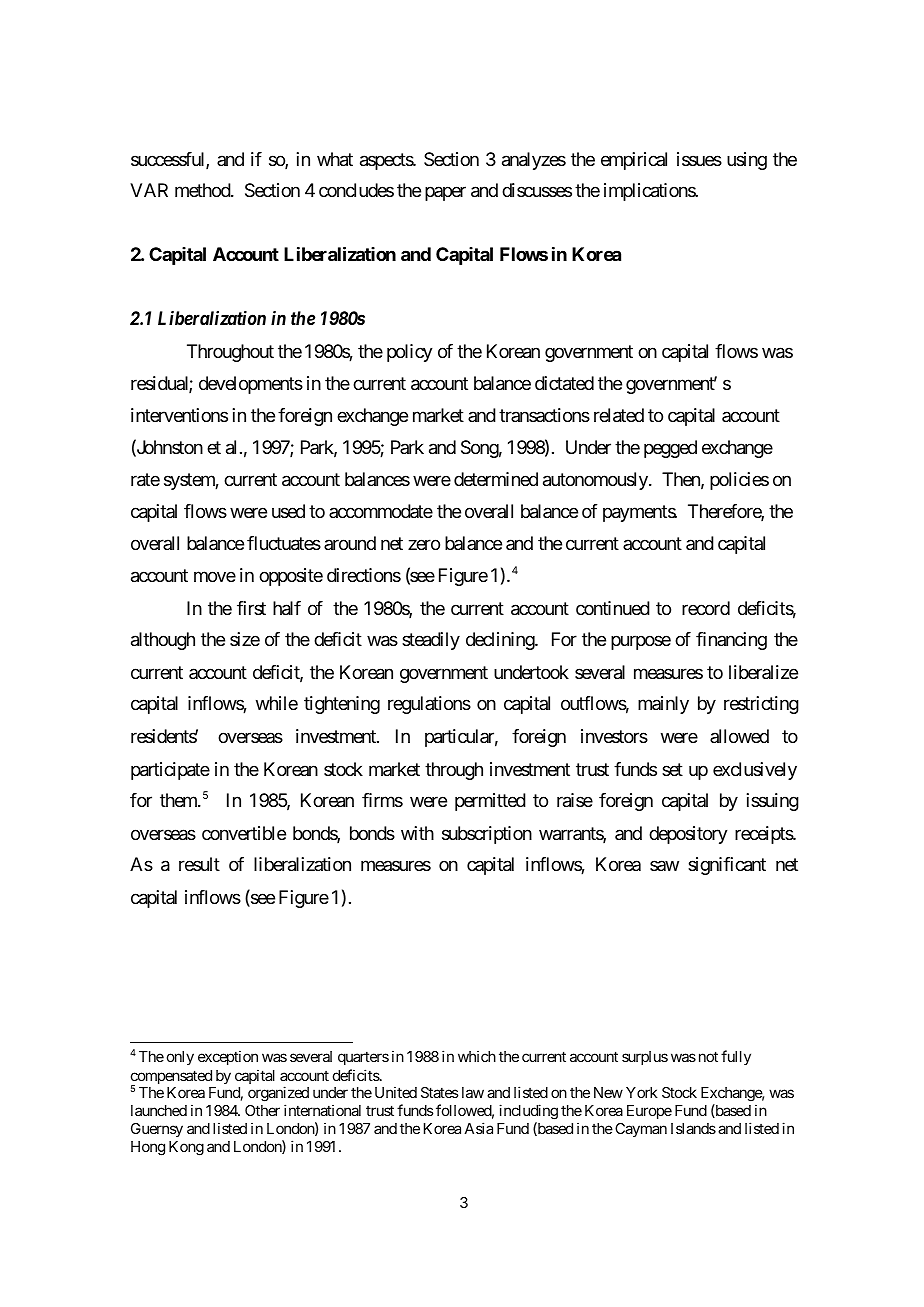  I want to click on paper, so click(445, 193).
